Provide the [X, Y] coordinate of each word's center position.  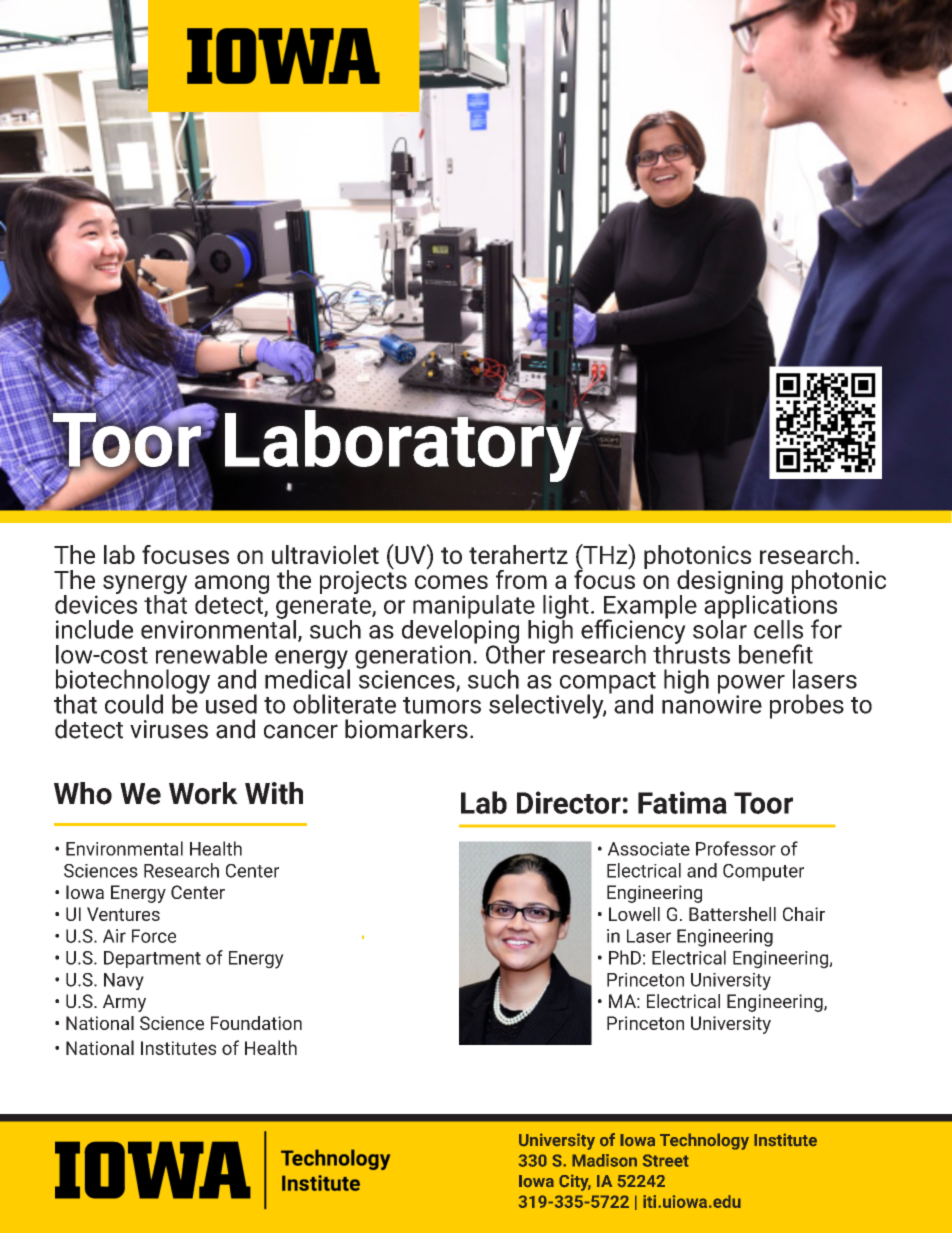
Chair [804, 914]
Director [569, 802]
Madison [604, 1160]
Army [124, 1003]
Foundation [256, 1023]
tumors [442, 705]
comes [451, 582]
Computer [763, 872]
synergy [145, 585]
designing [730, 583]
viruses [169, 729]
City [575, 1182]
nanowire [712, 703]
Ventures [123, 914]
